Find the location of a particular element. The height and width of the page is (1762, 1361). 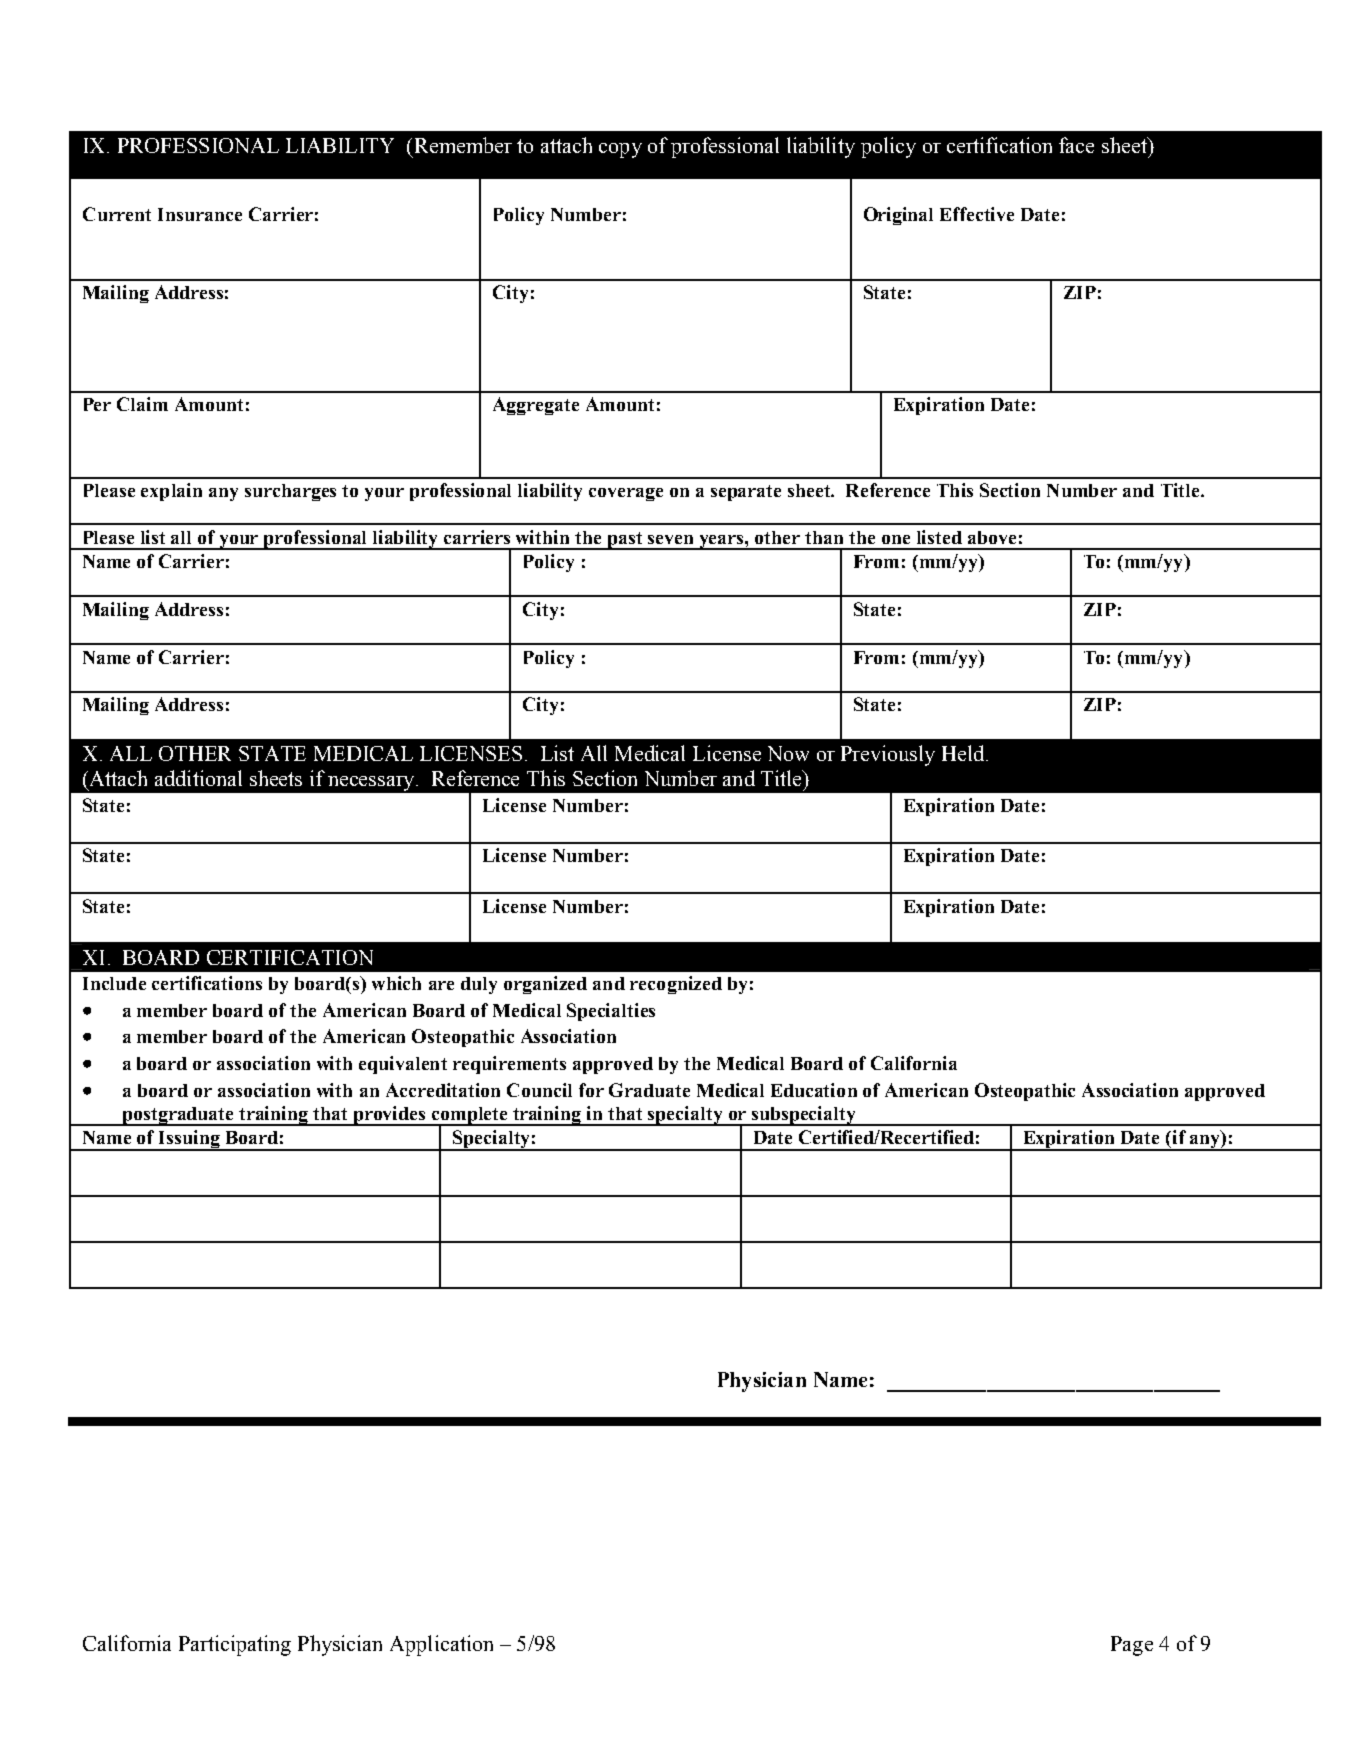

Participating is located at coordinates (235, 1645).
